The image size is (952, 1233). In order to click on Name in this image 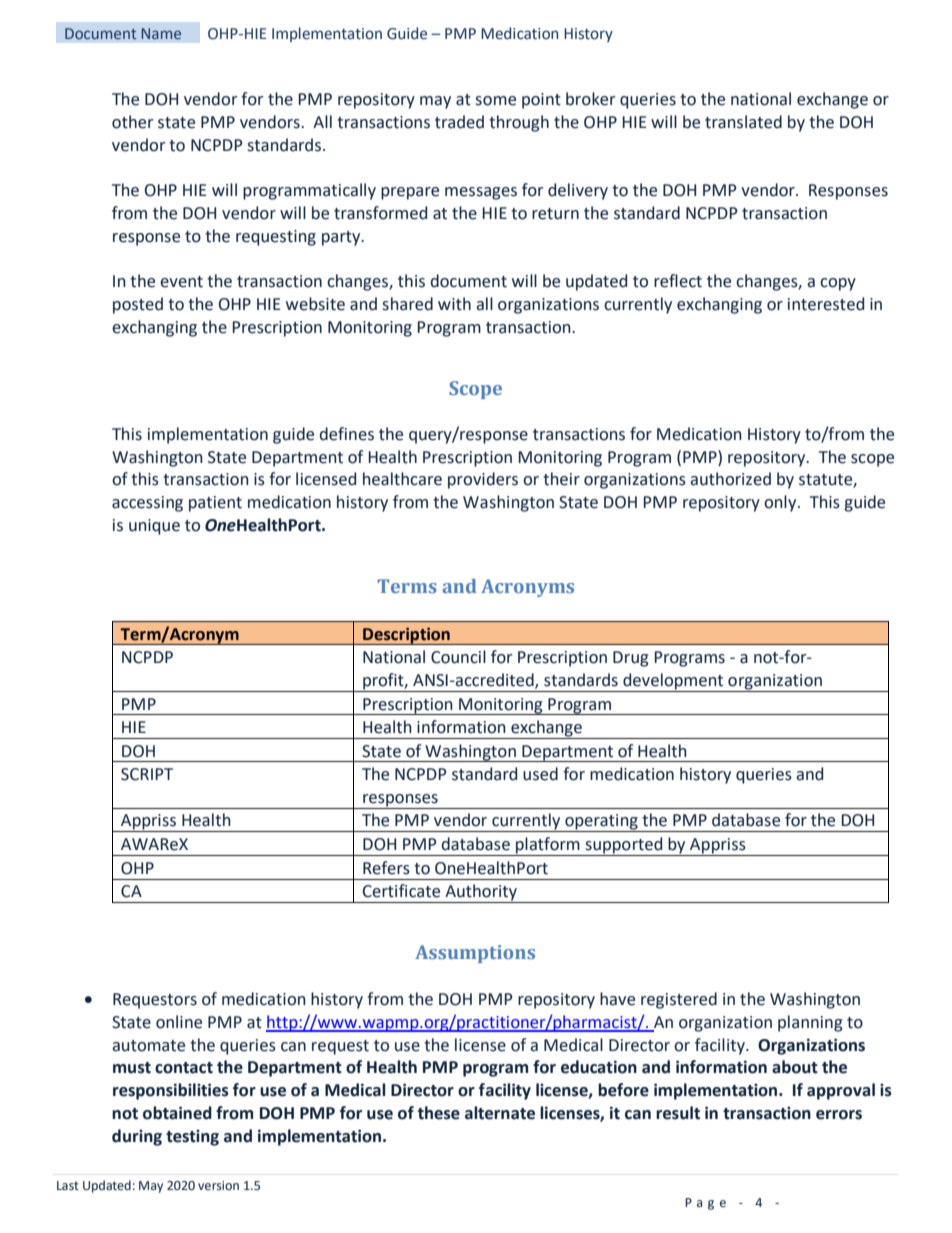, I will do `click(161, 33)`.
